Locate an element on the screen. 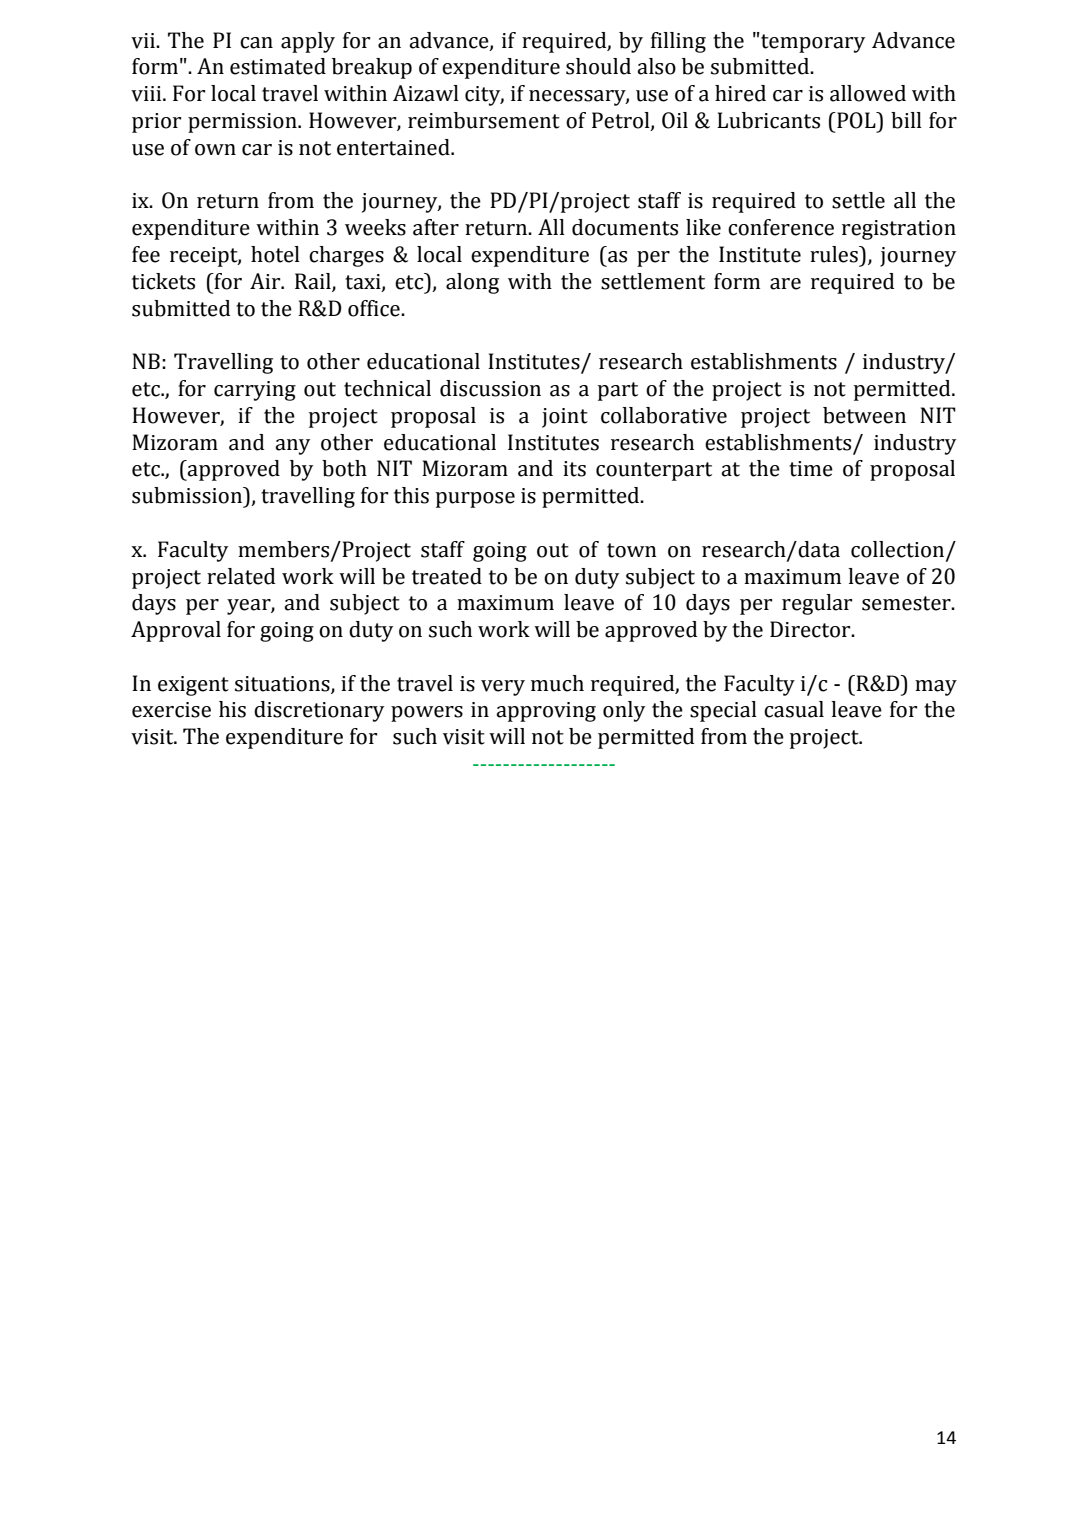 The height and width of the screenshot is (1539, 1088). should is located at coordinates (598, 66).
